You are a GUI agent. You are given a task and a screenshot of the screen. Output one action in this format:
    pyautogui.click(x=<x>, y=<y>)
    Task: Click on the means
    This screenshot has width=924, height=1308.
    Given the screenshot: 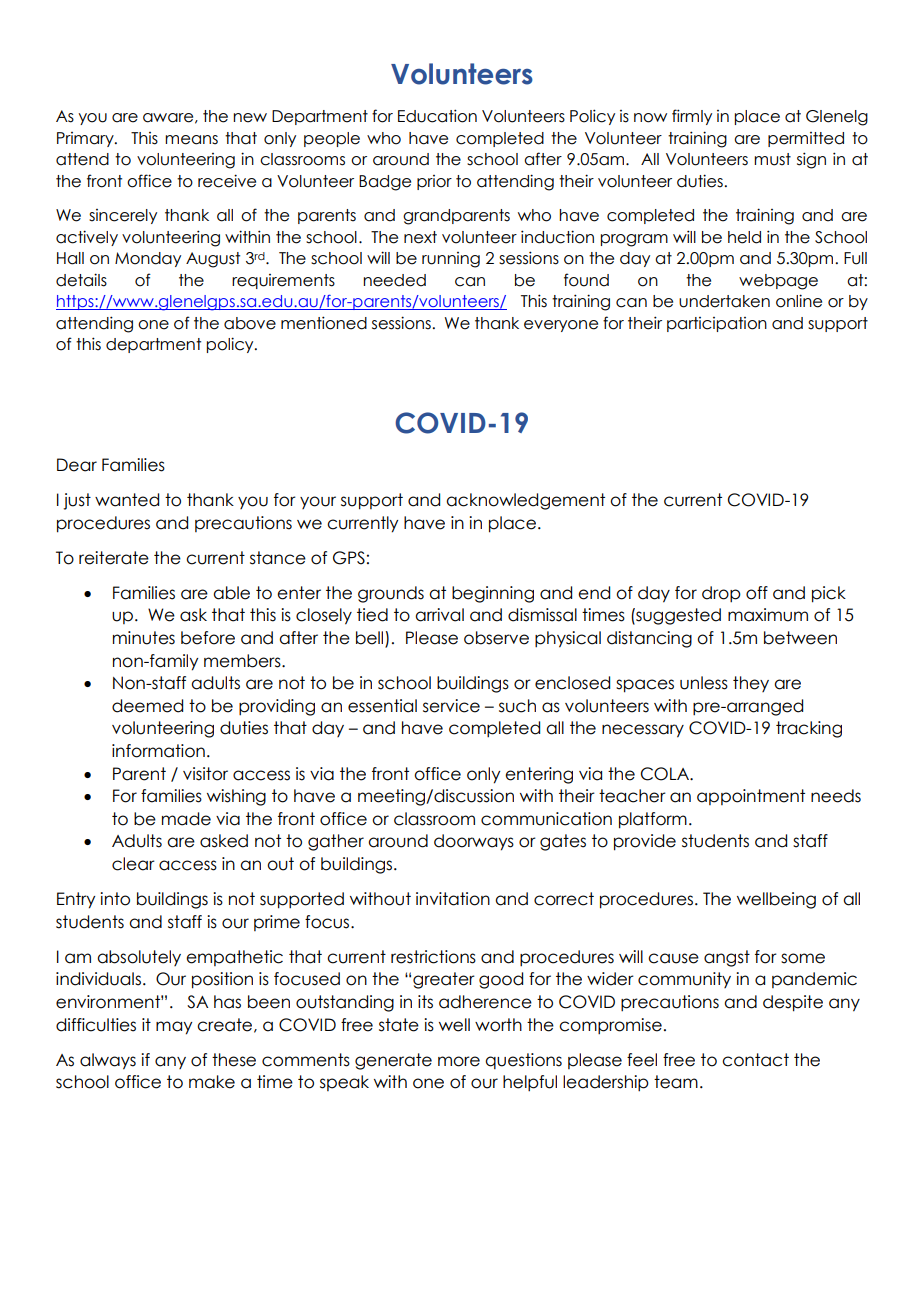 What is the action you would take?
    pyautogui.click(x=191, y=140)
